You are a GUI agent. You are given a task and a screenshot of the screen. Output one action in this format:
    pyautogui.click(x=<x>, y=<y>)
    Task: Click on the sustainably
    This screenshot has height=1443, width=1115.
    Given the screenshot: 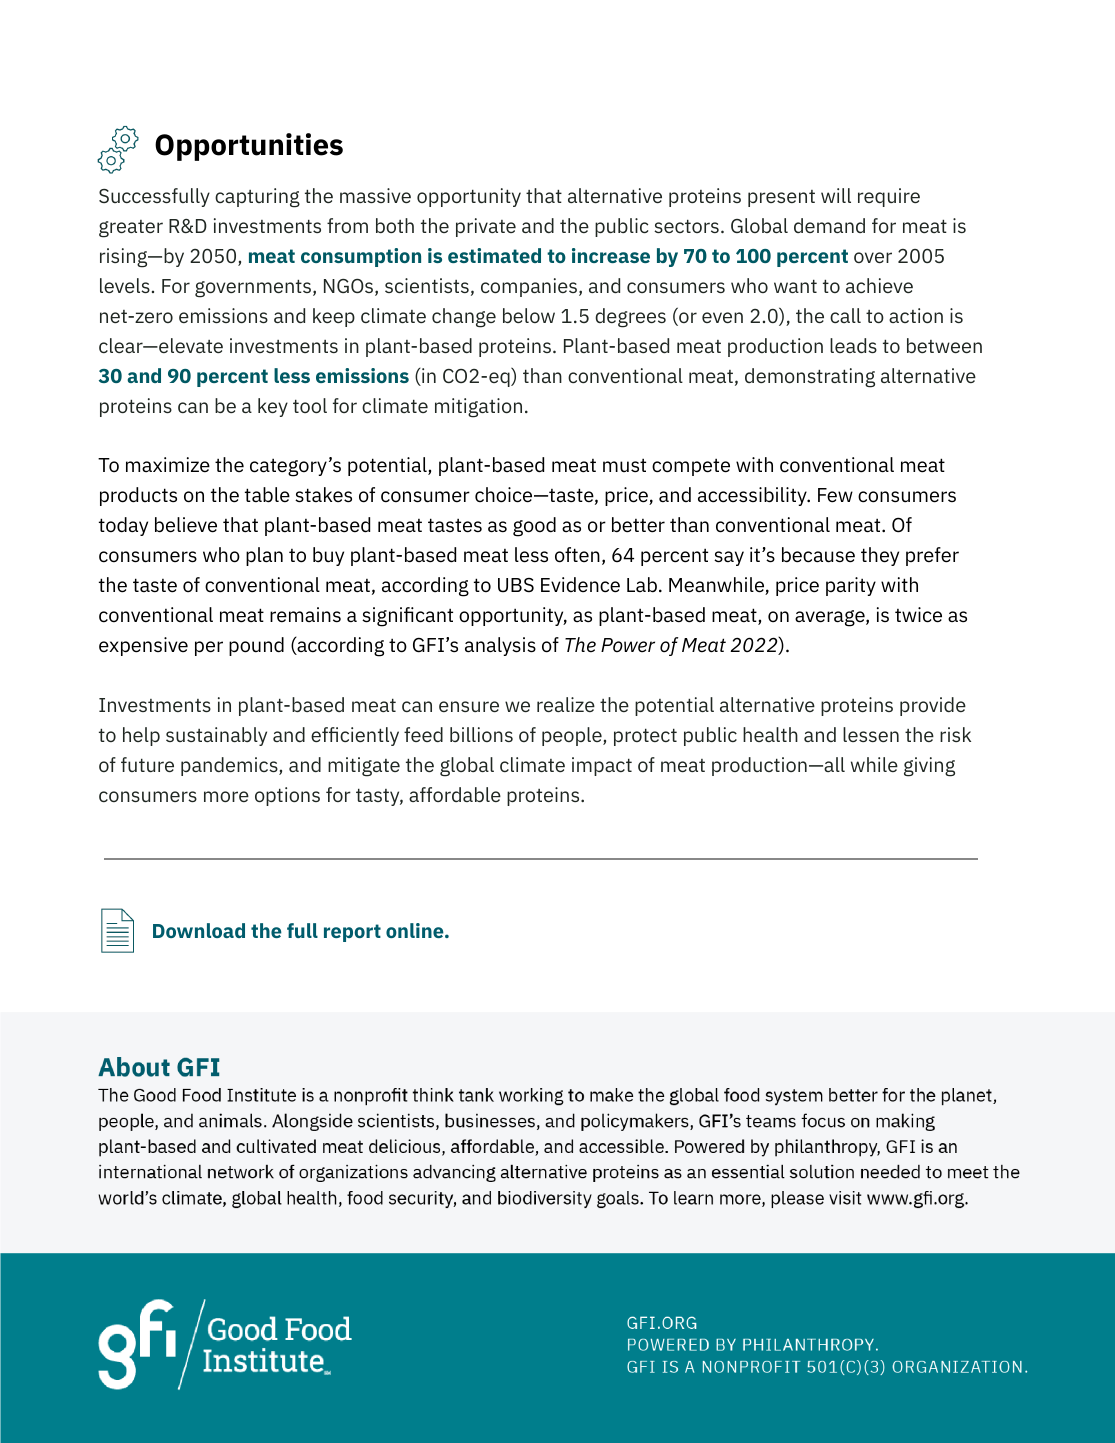 What is the action you would take?
    pyautogui.click(x=216, y=736)
